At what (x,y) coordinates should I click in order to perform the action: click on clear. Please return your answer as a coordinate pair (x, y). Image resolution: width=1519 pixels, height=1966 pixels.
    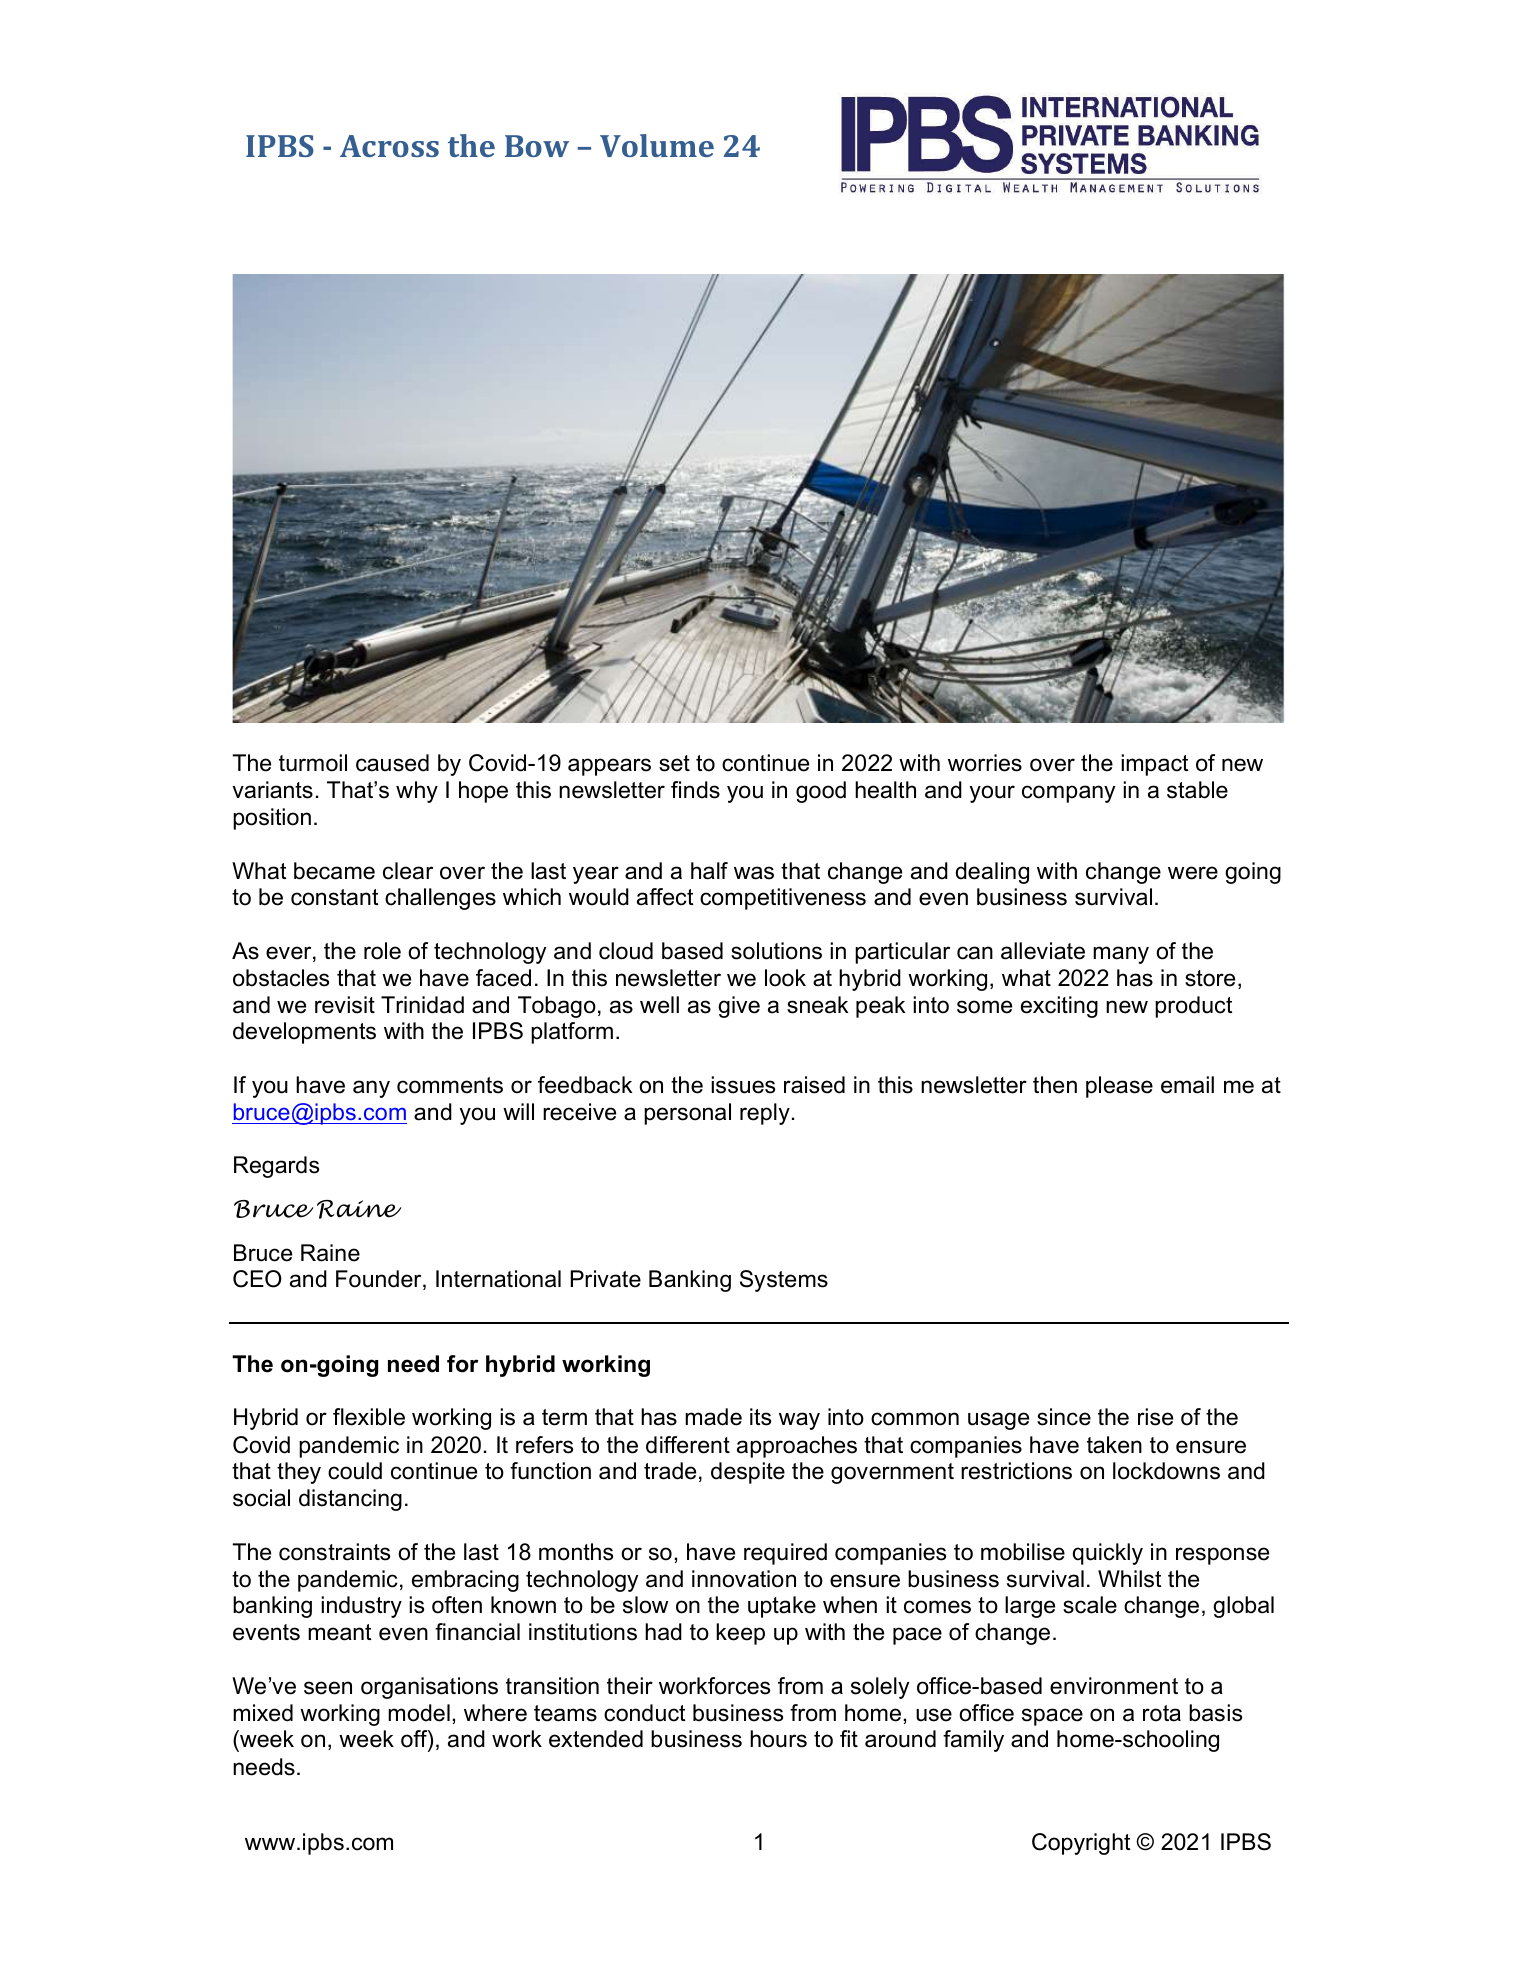
    Looking at the image, I should click on (408, 871).
